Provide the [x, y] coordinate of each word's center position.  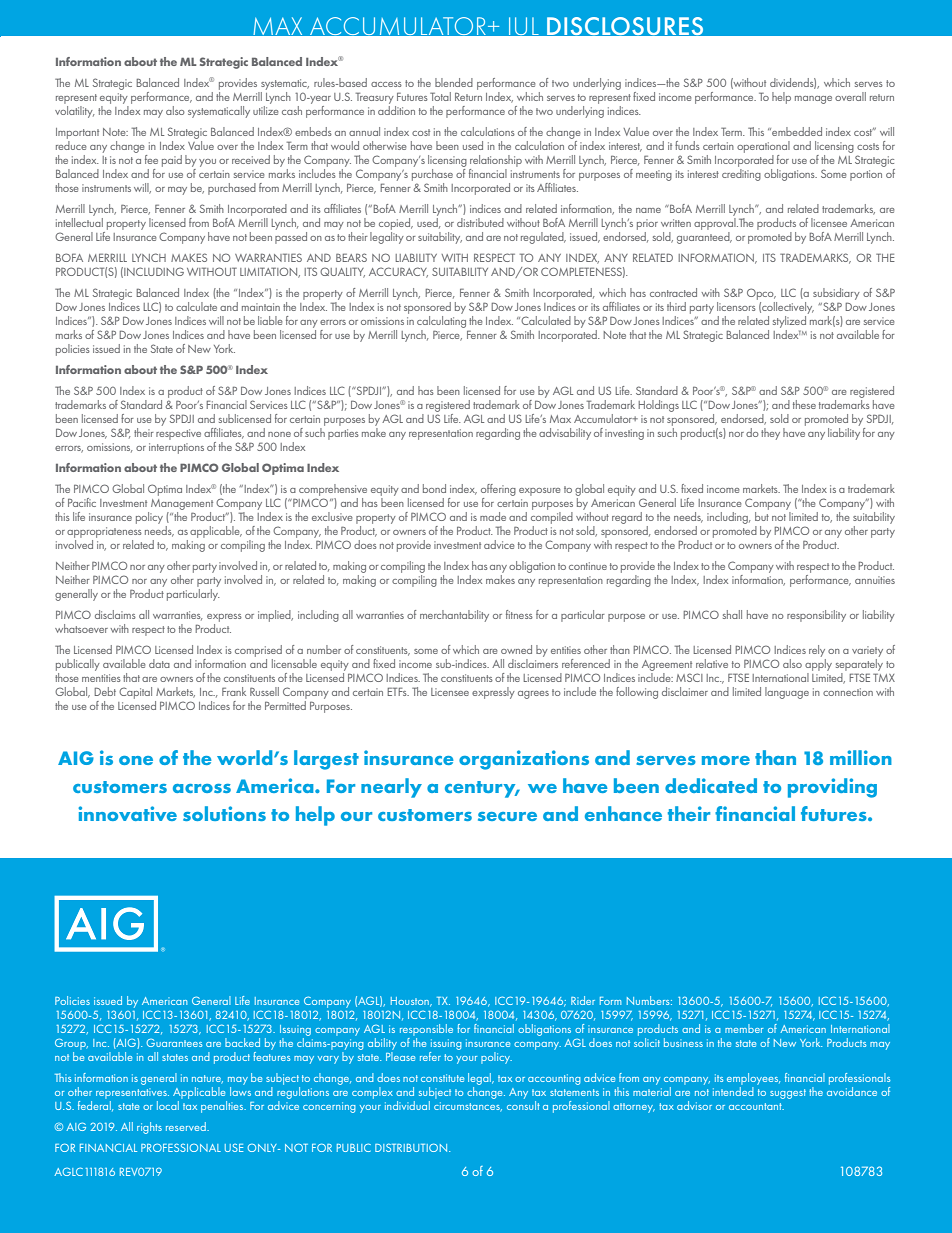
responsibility [816, 616]
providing [832, 788]
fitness [519, 614]
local [169, 1104]
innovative [127, 813]
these [804, 404]
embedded [796, 131]
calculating [441, 320]
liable [270, 320]
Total [440, 96]
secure [507, 816]
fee [151, 159]
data [159, 663]
